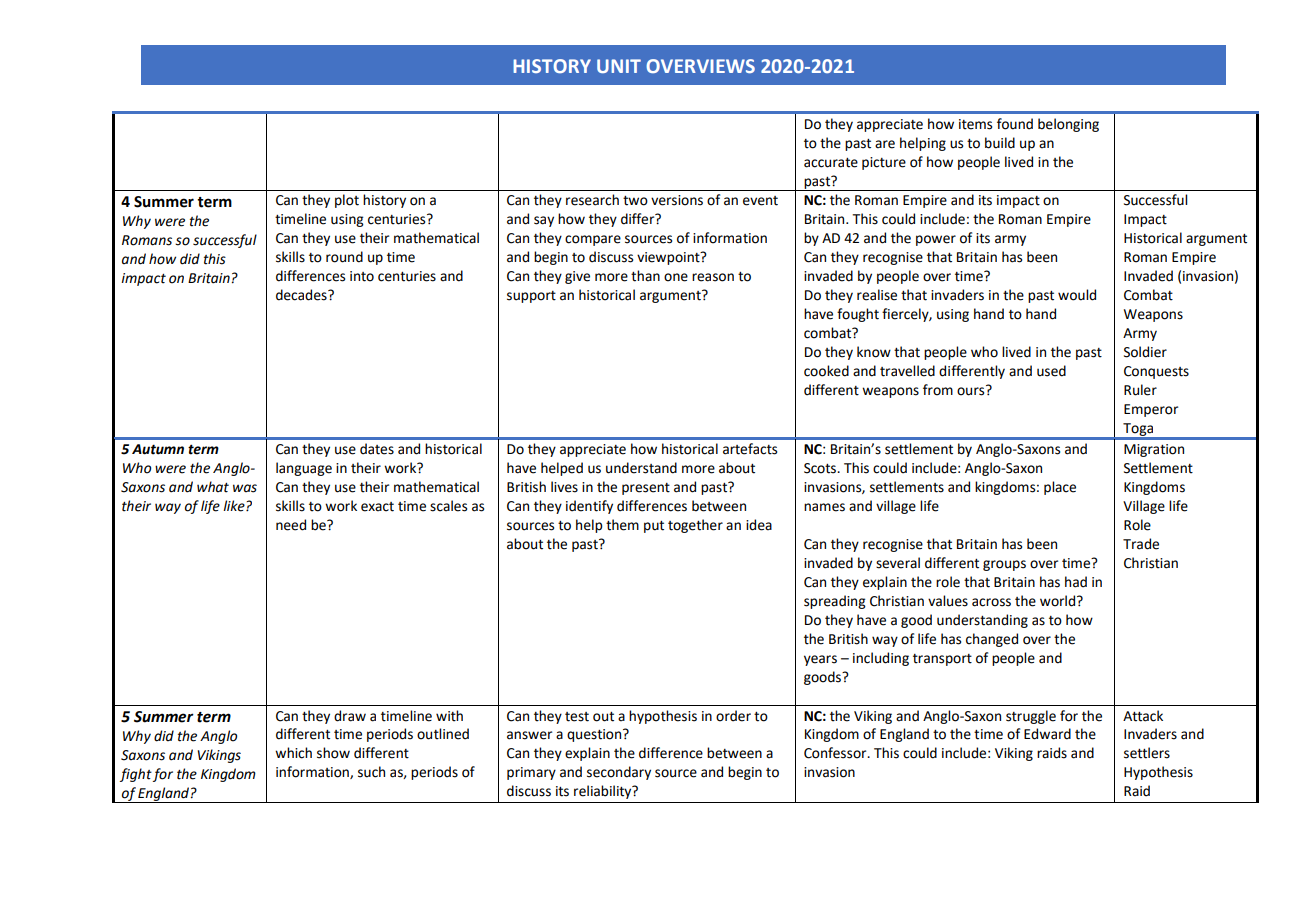 This screenshot has height=924, width=1308. I want to click on Edward, so click(1047, 734).
